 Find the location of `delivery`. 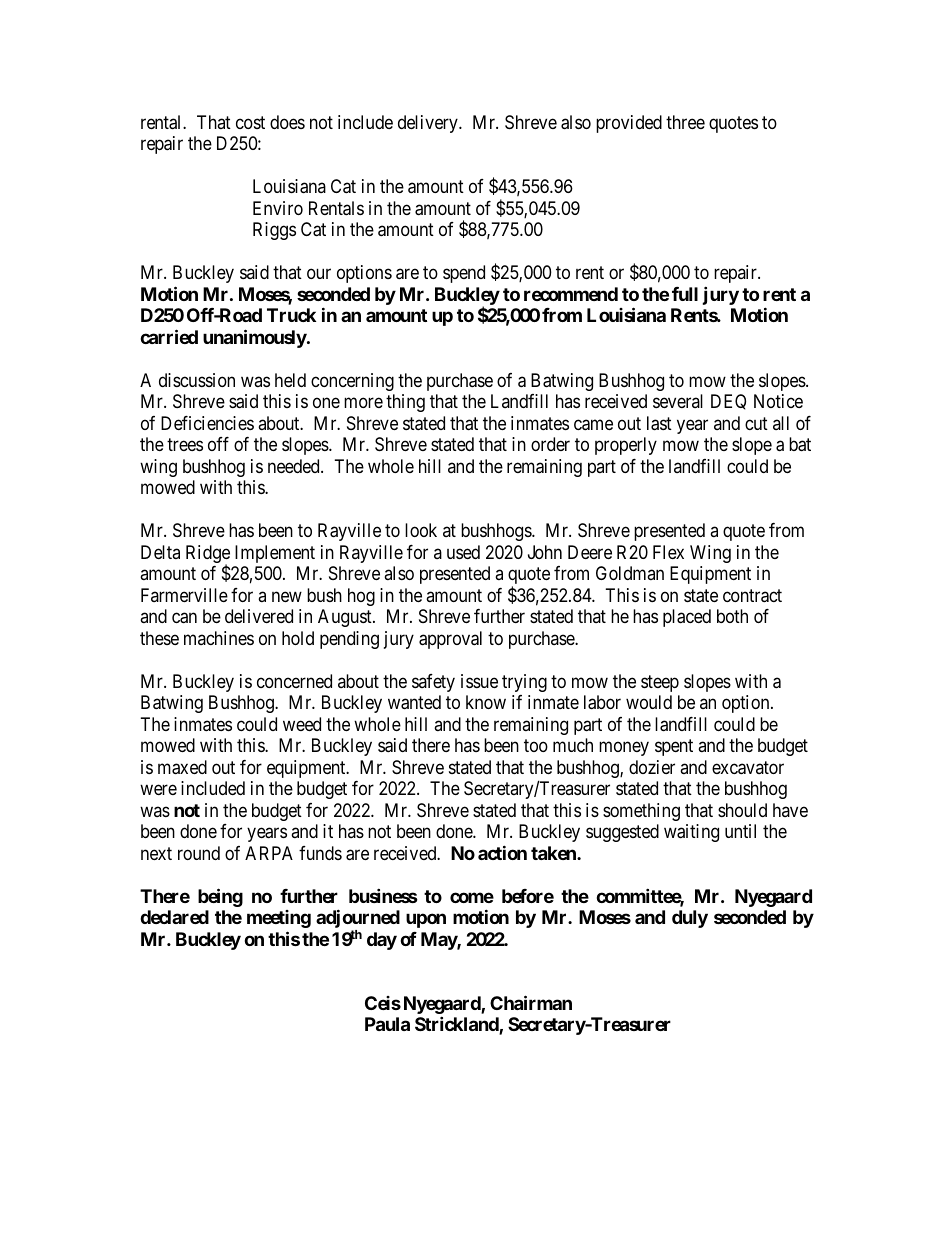

delivery is located at coordinates (429, 124).
